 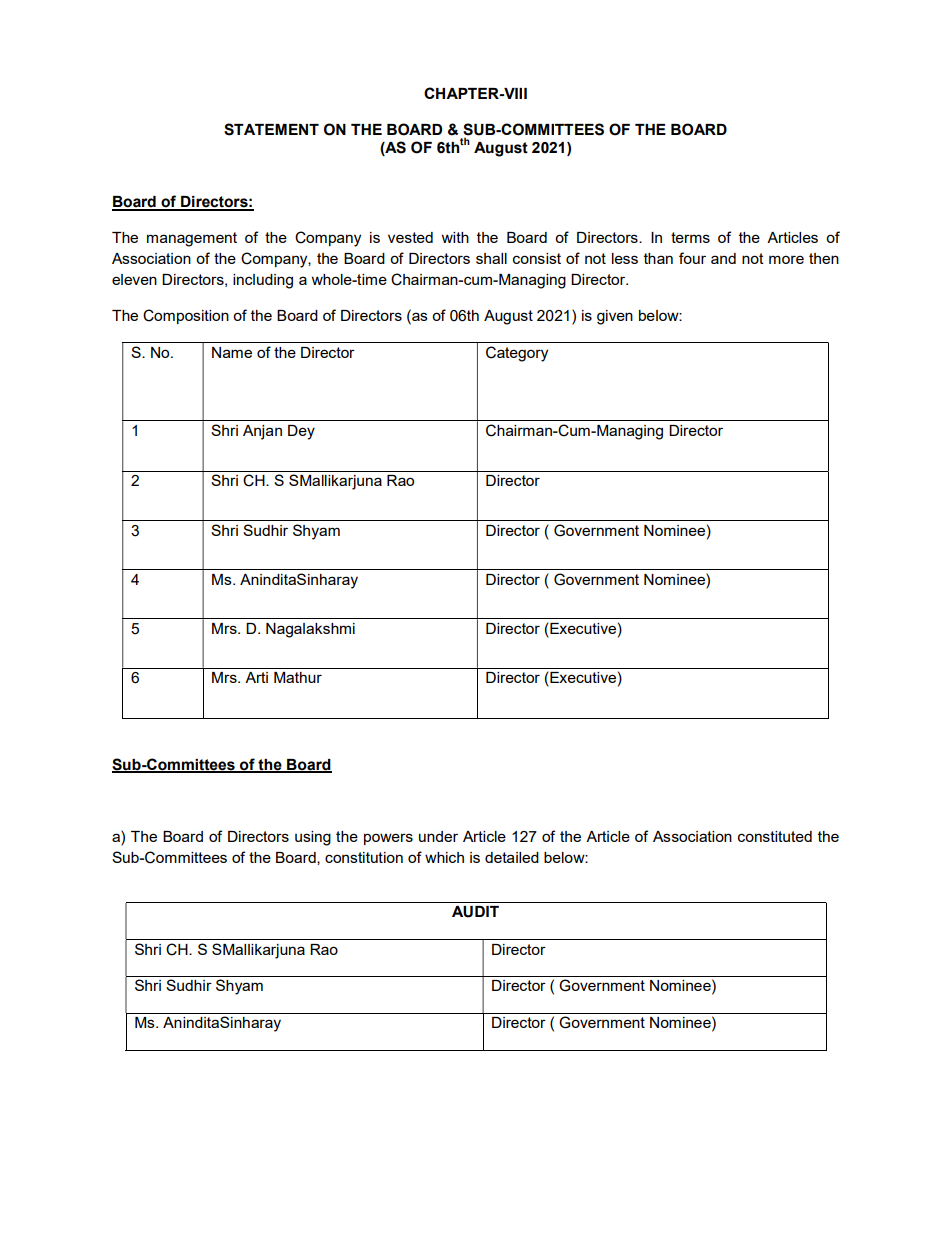 I want to click on powers, so click(x=388, y=839).
